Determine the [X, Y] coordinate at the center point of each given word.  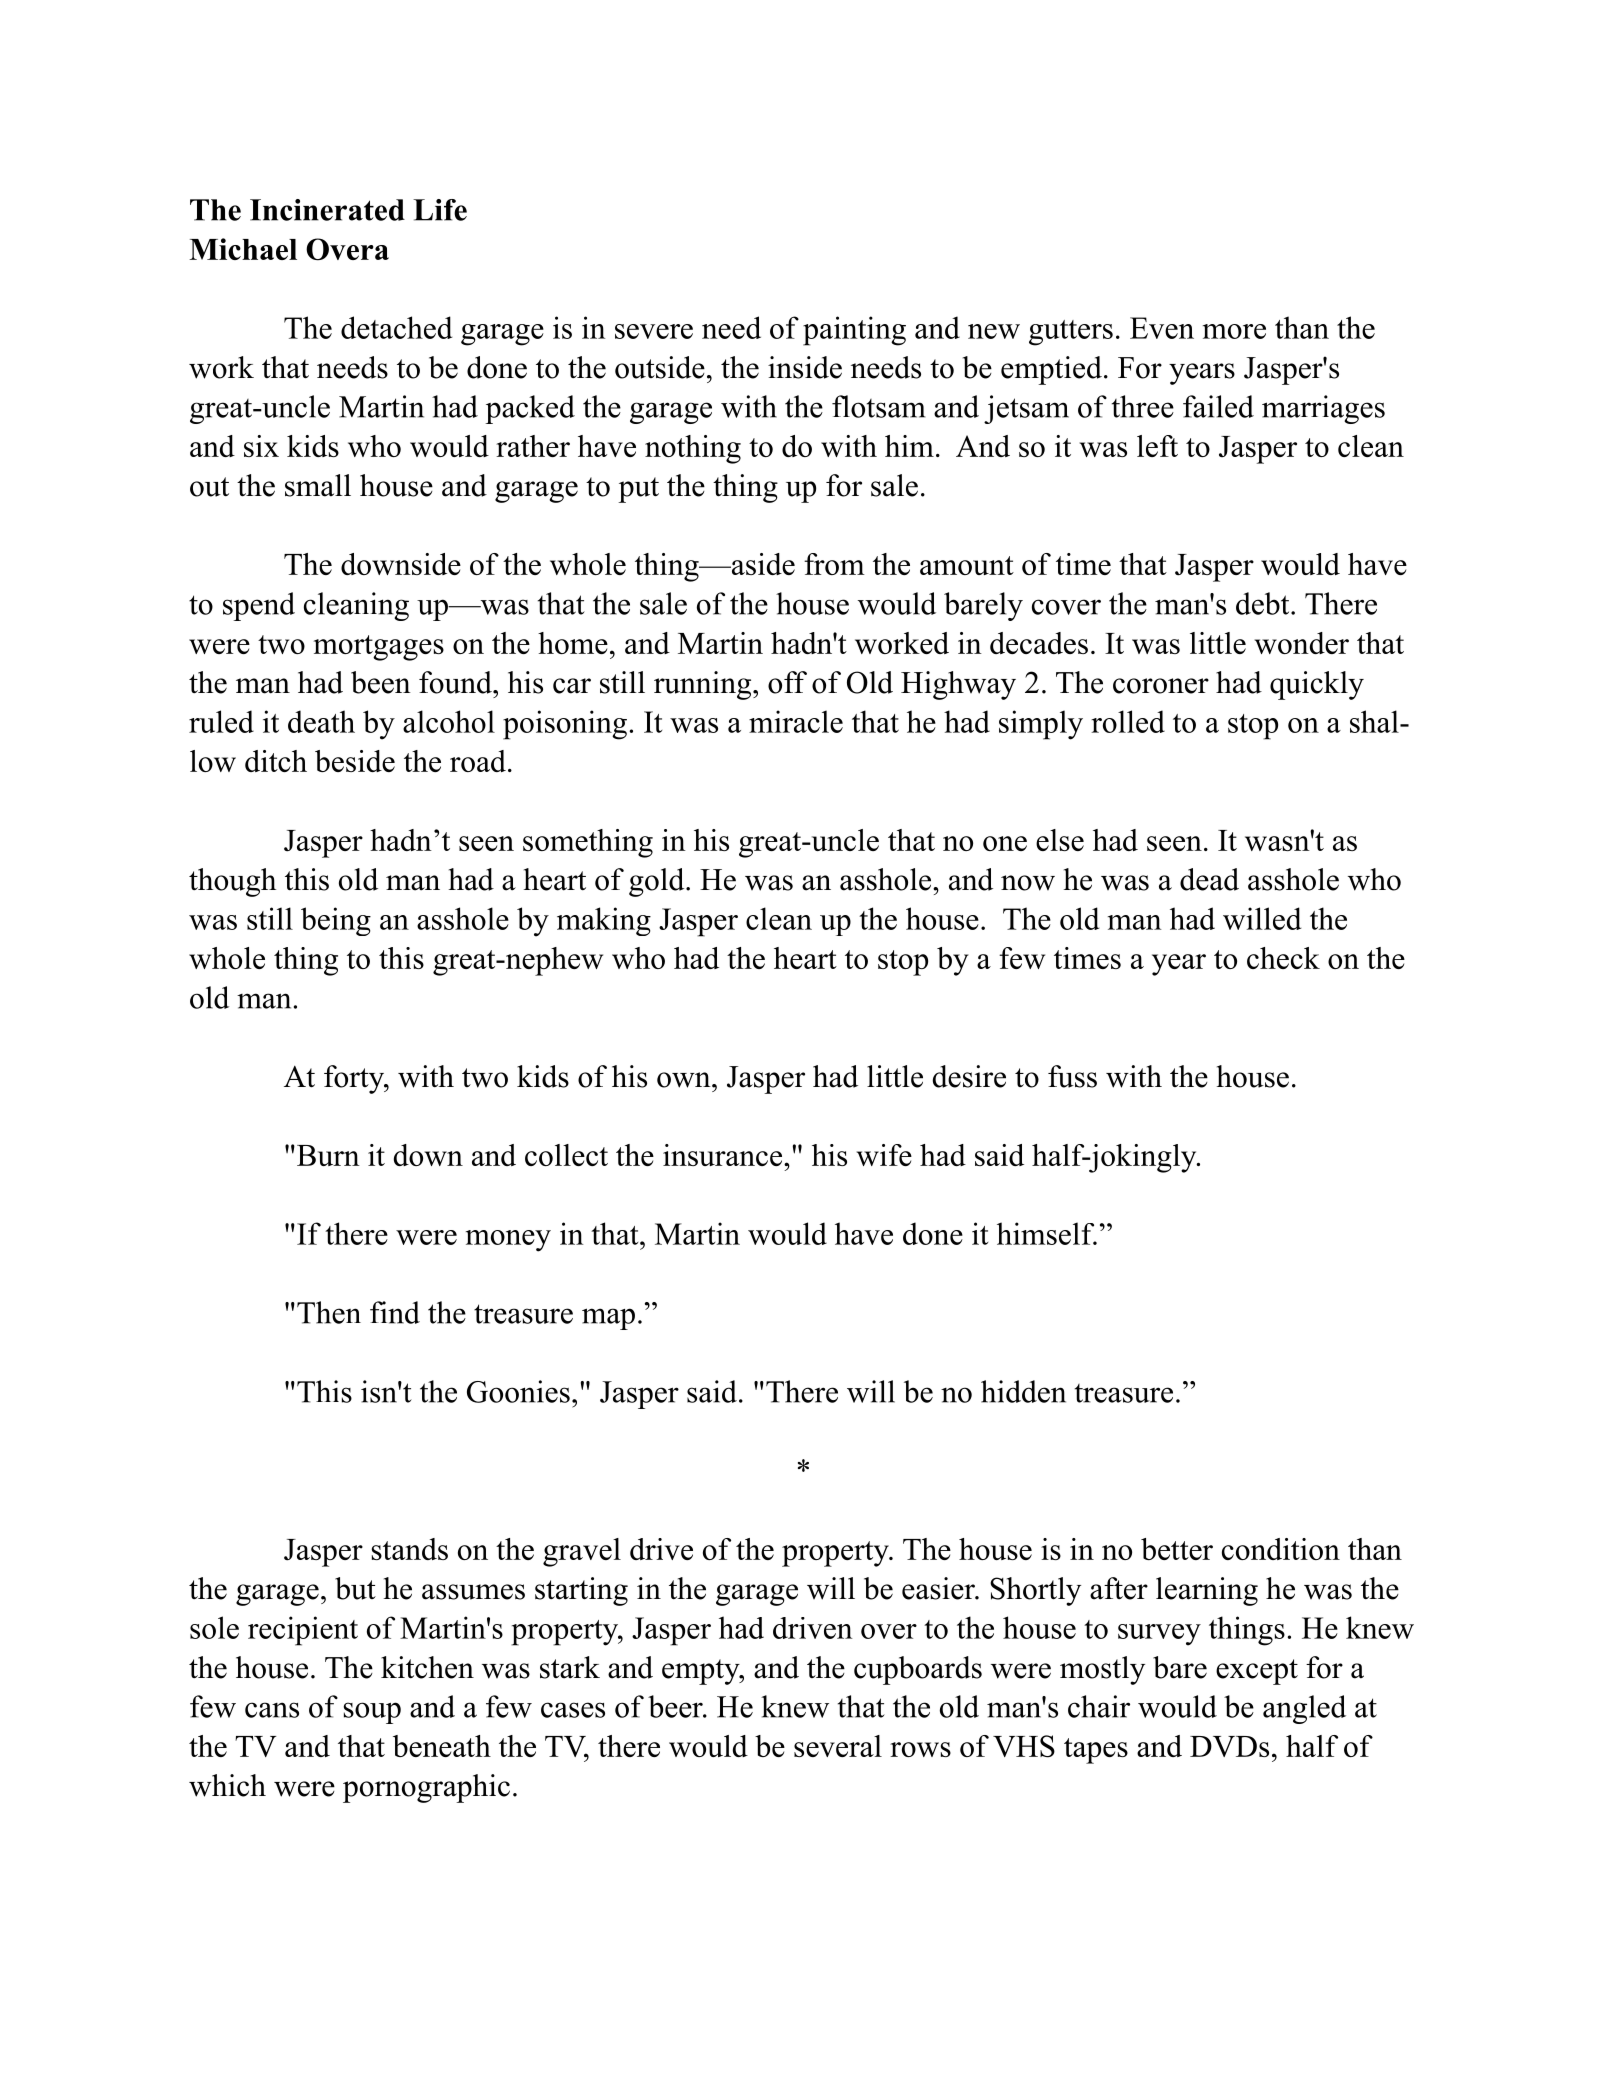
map [608, 1319]
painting [854, 331]
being [336, 921]
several [838, 1746]
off [787, 682]
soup [372, 1713]
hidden [1023, 1391]
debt [1264, 603]
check [1283, 958]
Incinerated [327, 210]
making [604, 921]
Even [1162, 328]
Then [329, 1312]
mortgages [379, 648]
